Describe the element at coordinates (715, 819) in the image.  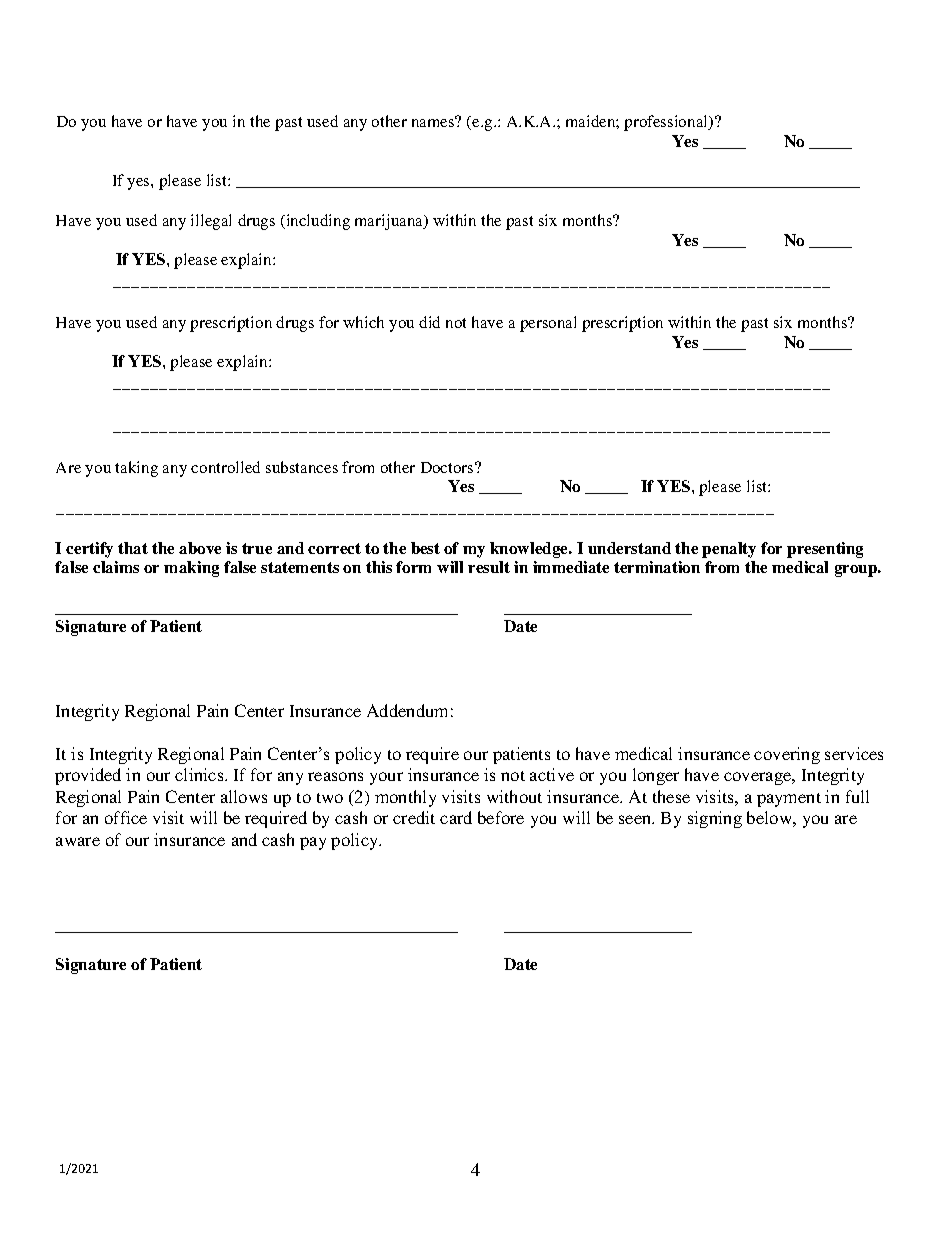
I see `signing` at that location.
